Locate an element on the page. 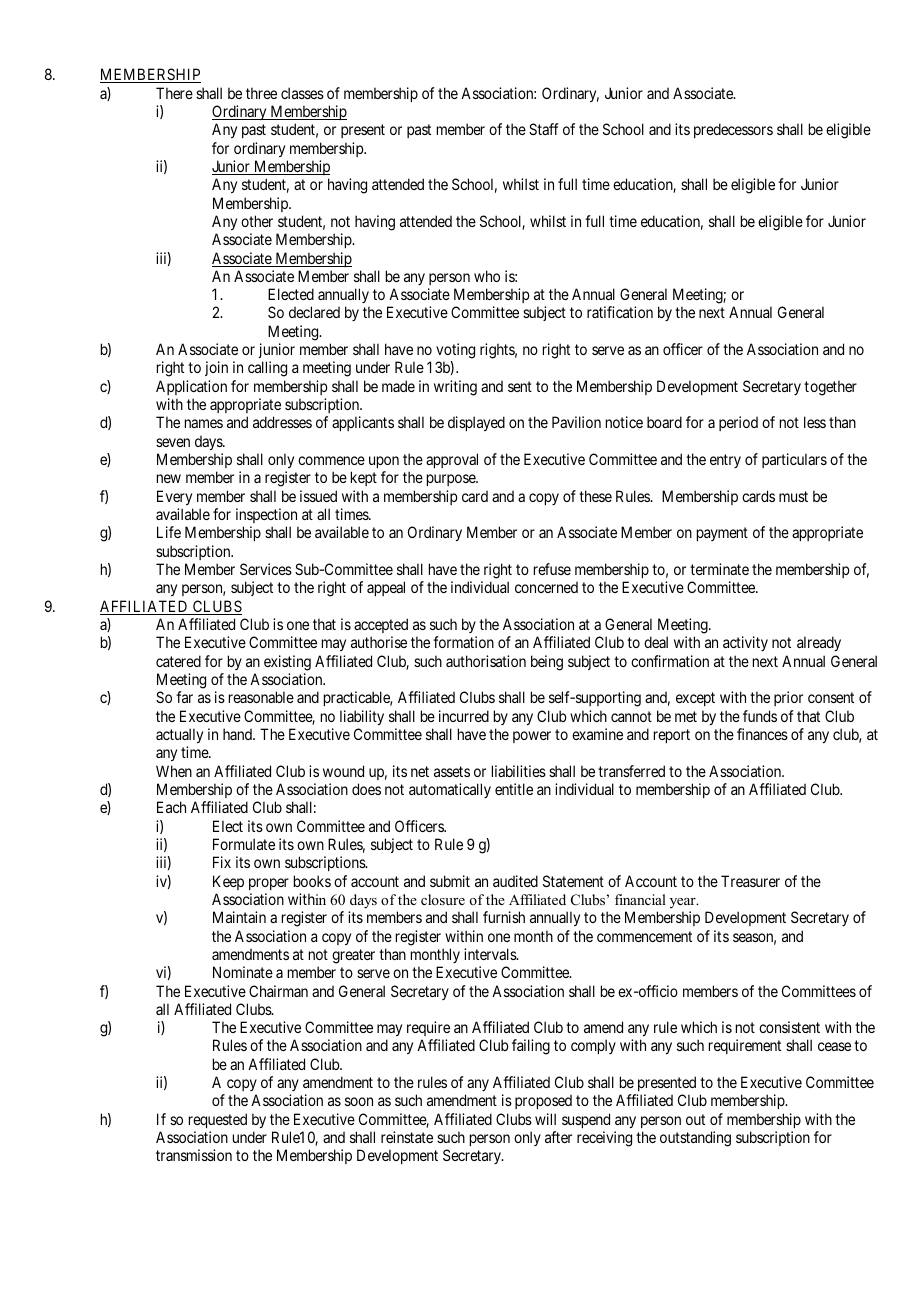 This image has height=1307, width=924. predecessors is located at coordinates (733, 130).
